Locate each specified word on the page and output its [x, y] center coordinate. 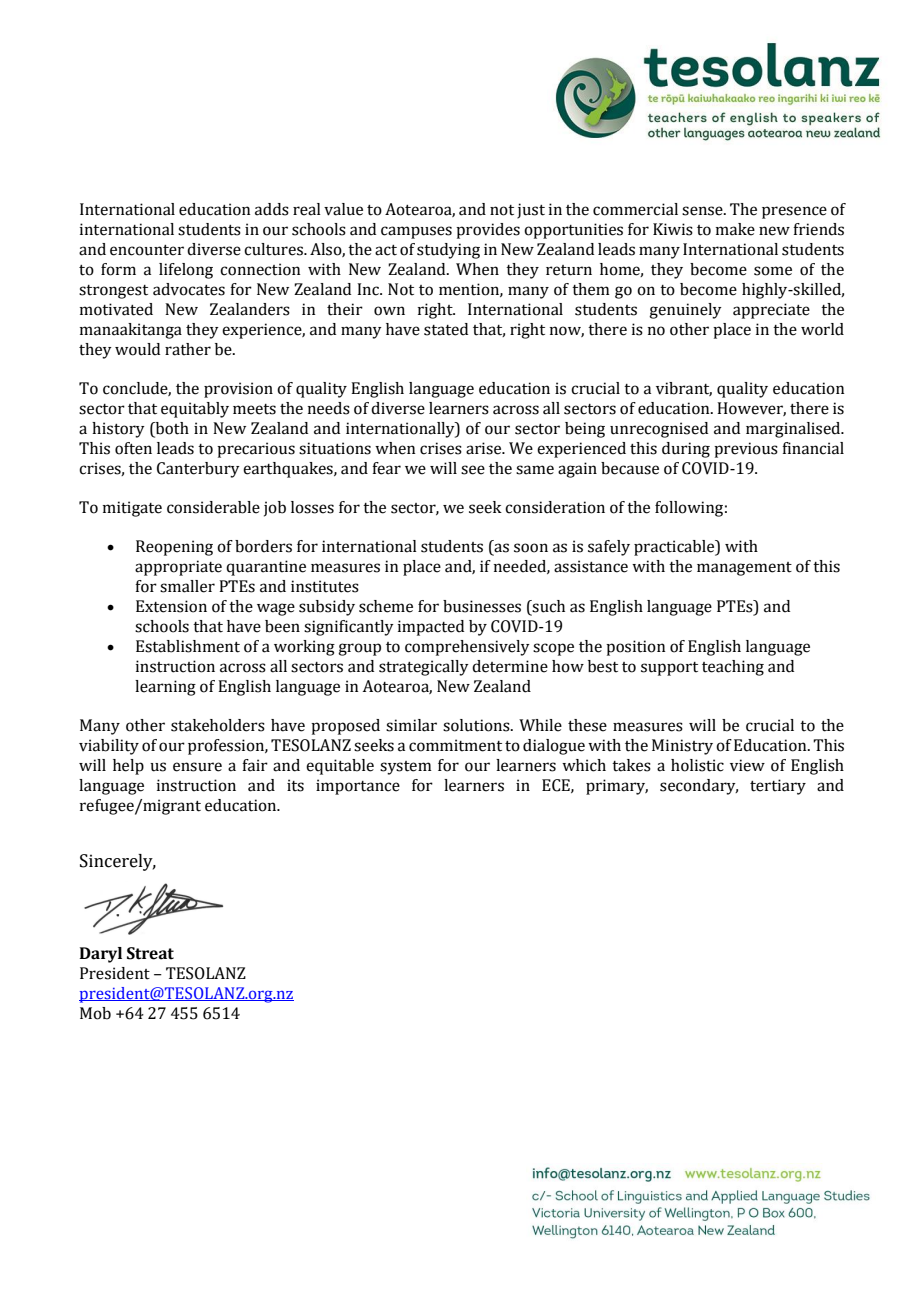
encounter [147, 250]
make [735, 229]
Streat [150, 953]
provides [488, 231]
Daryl [101, 955]
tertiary [778, 787]
